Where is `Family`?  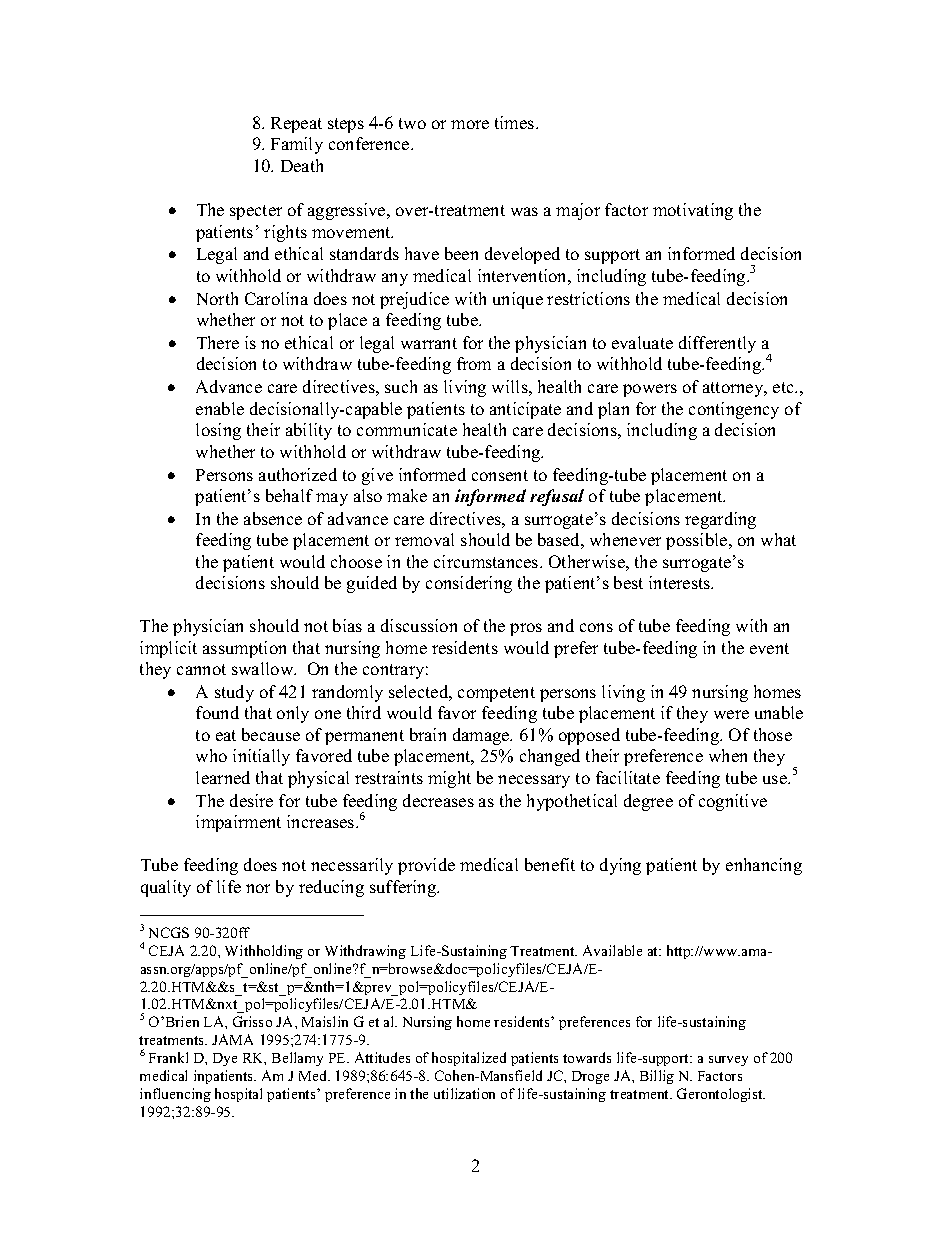
Family is located at coordinates (297, 145).
